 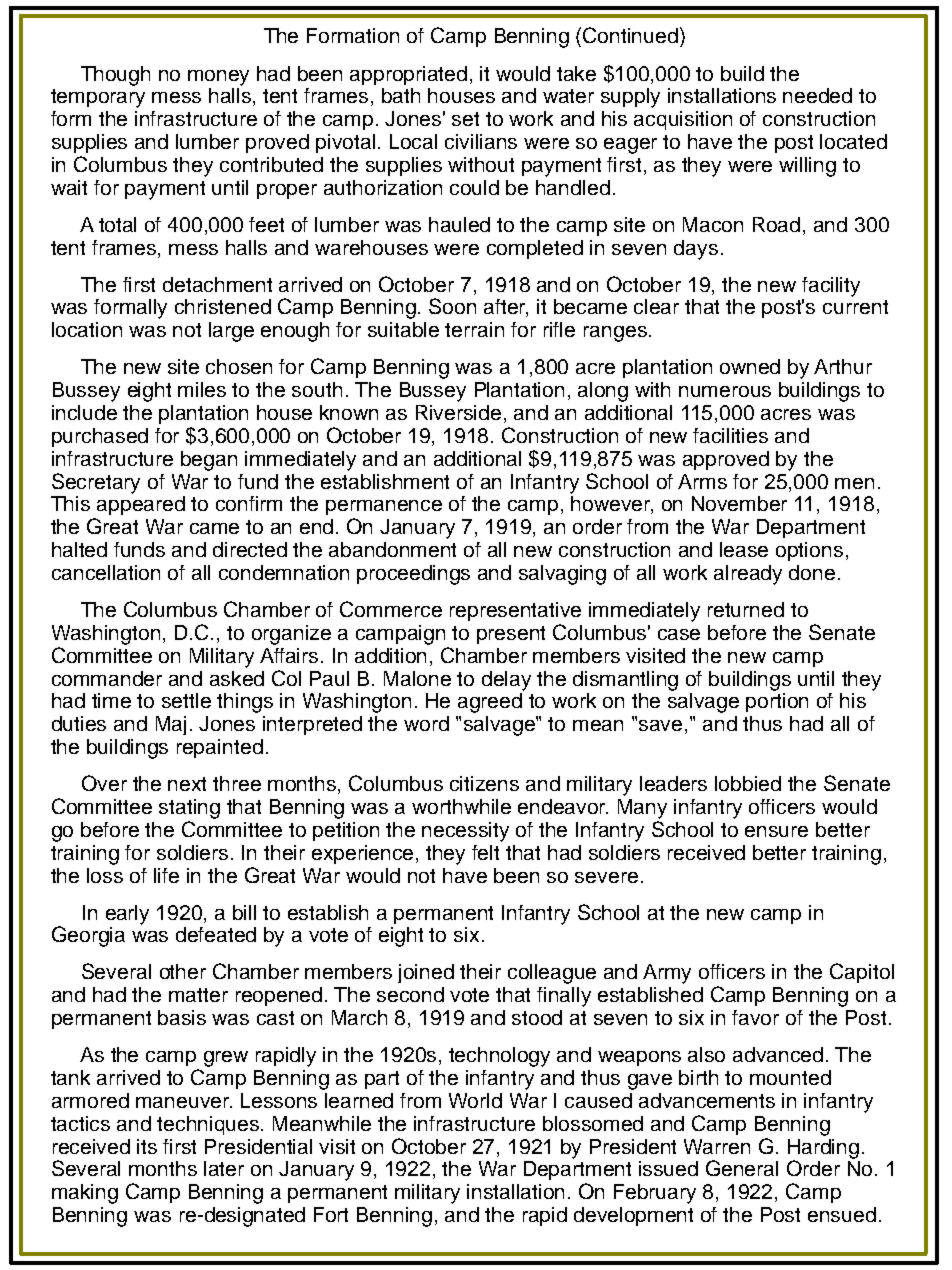 What do you see at coordinates (475, 1100) in the page?
I see `World` at bounding box center [475, 1100].
